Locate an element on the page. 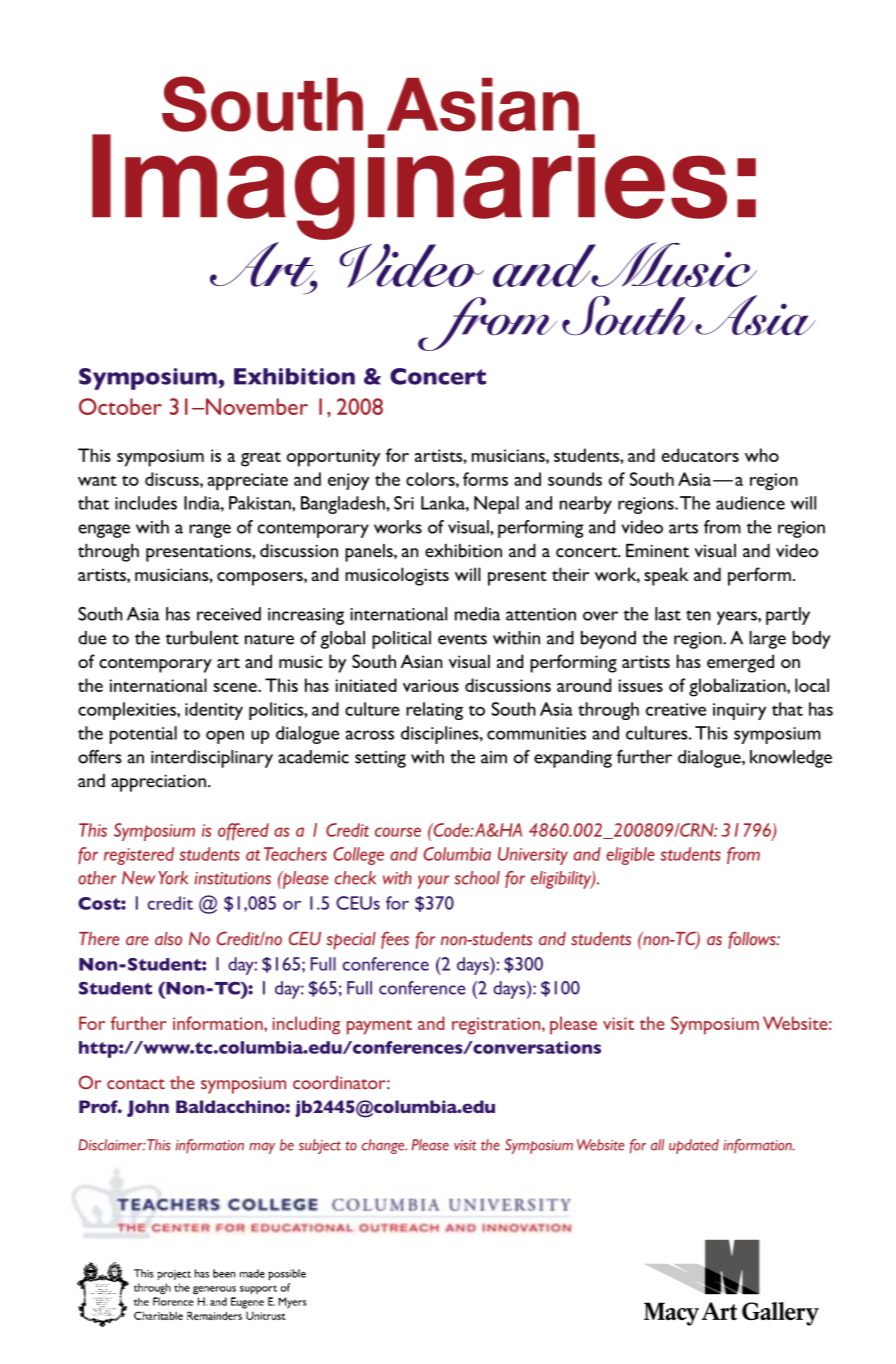 This page has height=1364, width=896. Nepal is located at coordinates (496, 505).
